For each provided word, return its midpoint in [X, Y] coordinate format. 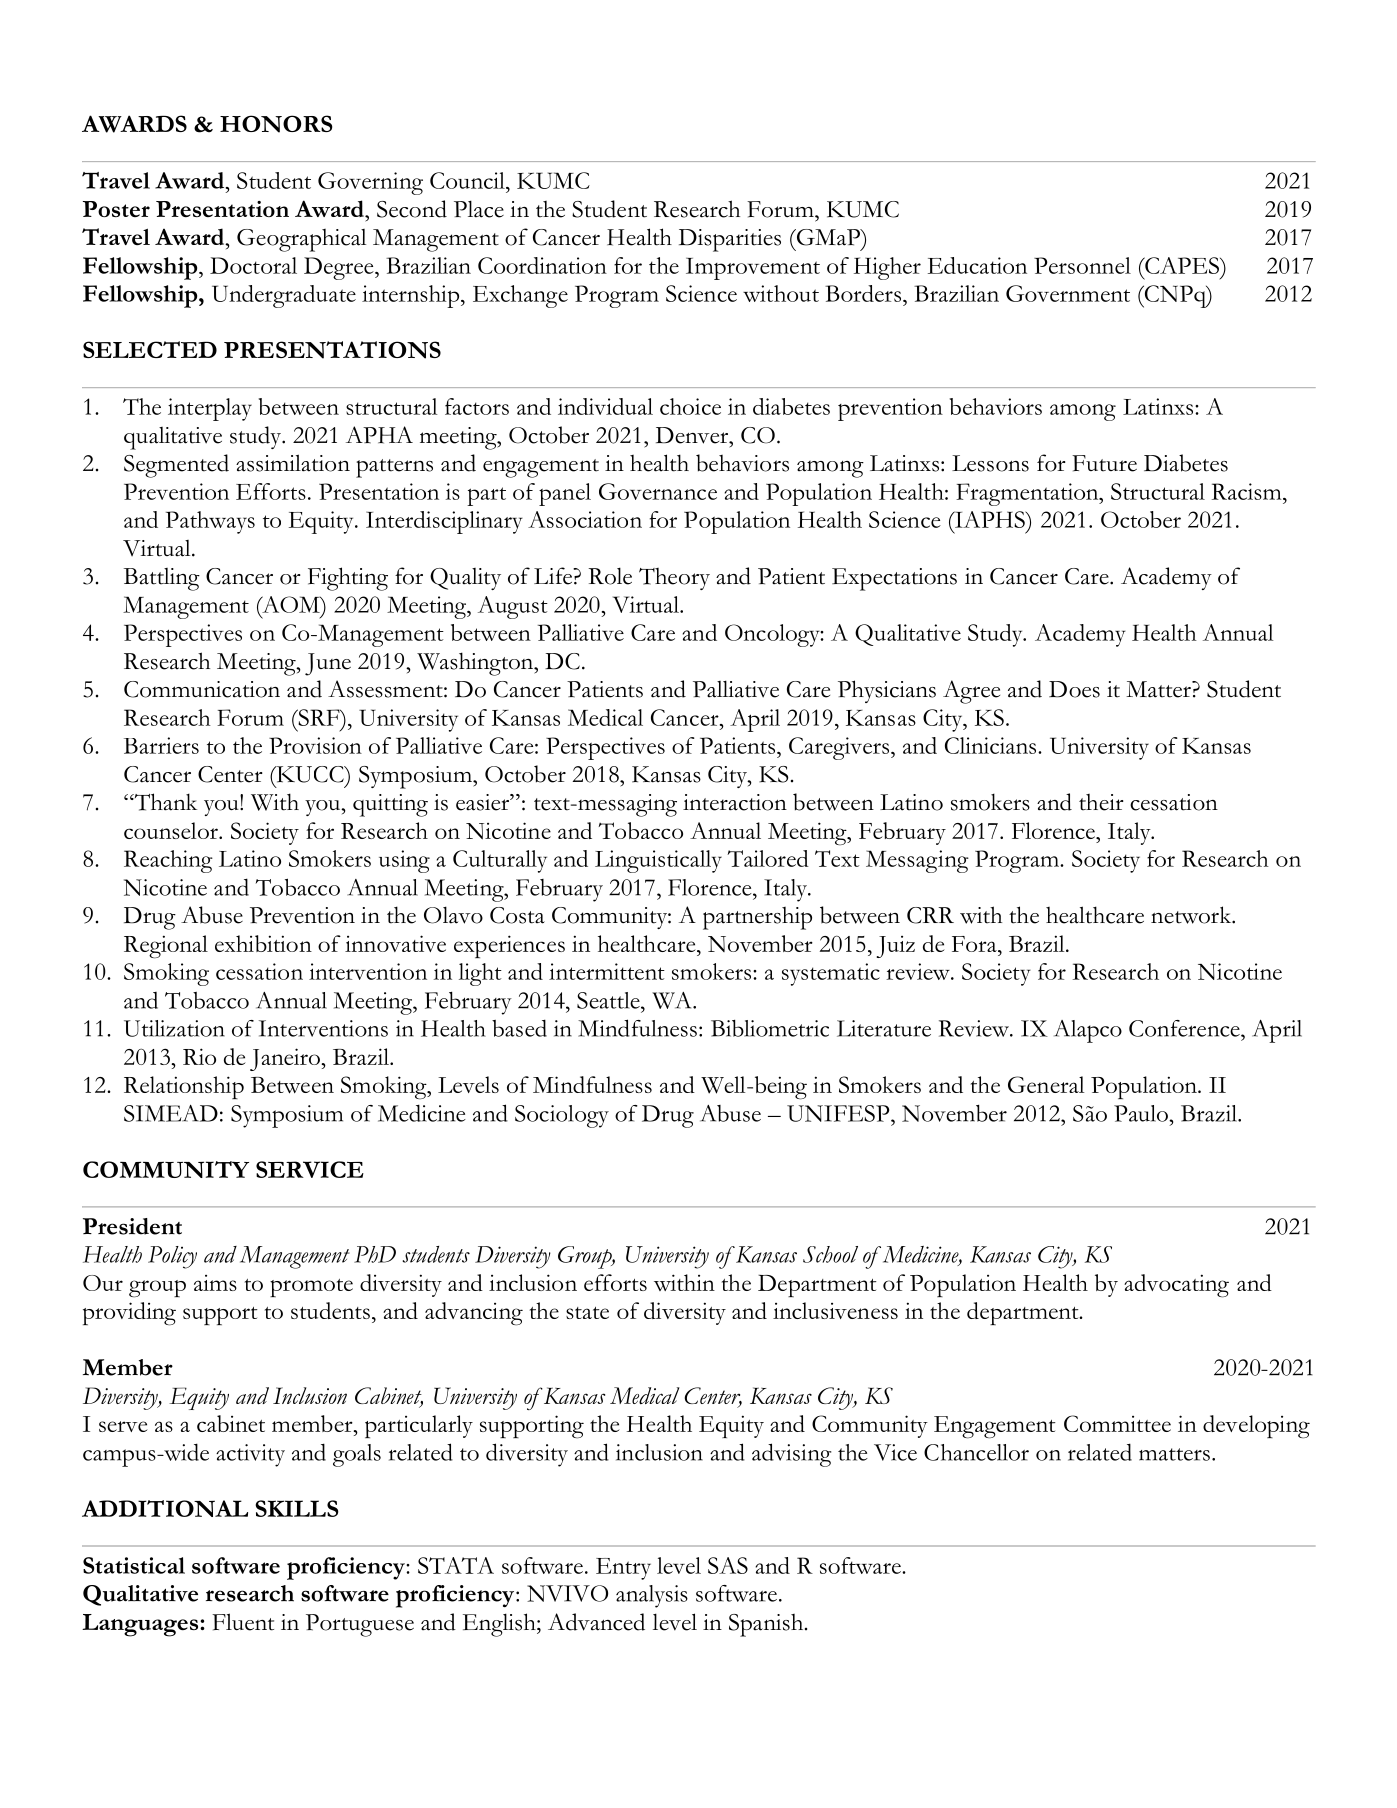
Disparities [730, 240]
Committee [1117, 1423]
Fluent [243, 1622]
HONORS [276, 124]
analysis [652, 1596]
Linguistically [658, 861]
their [1101, 802]
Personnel [1082, 265]
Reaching [168, 861]
